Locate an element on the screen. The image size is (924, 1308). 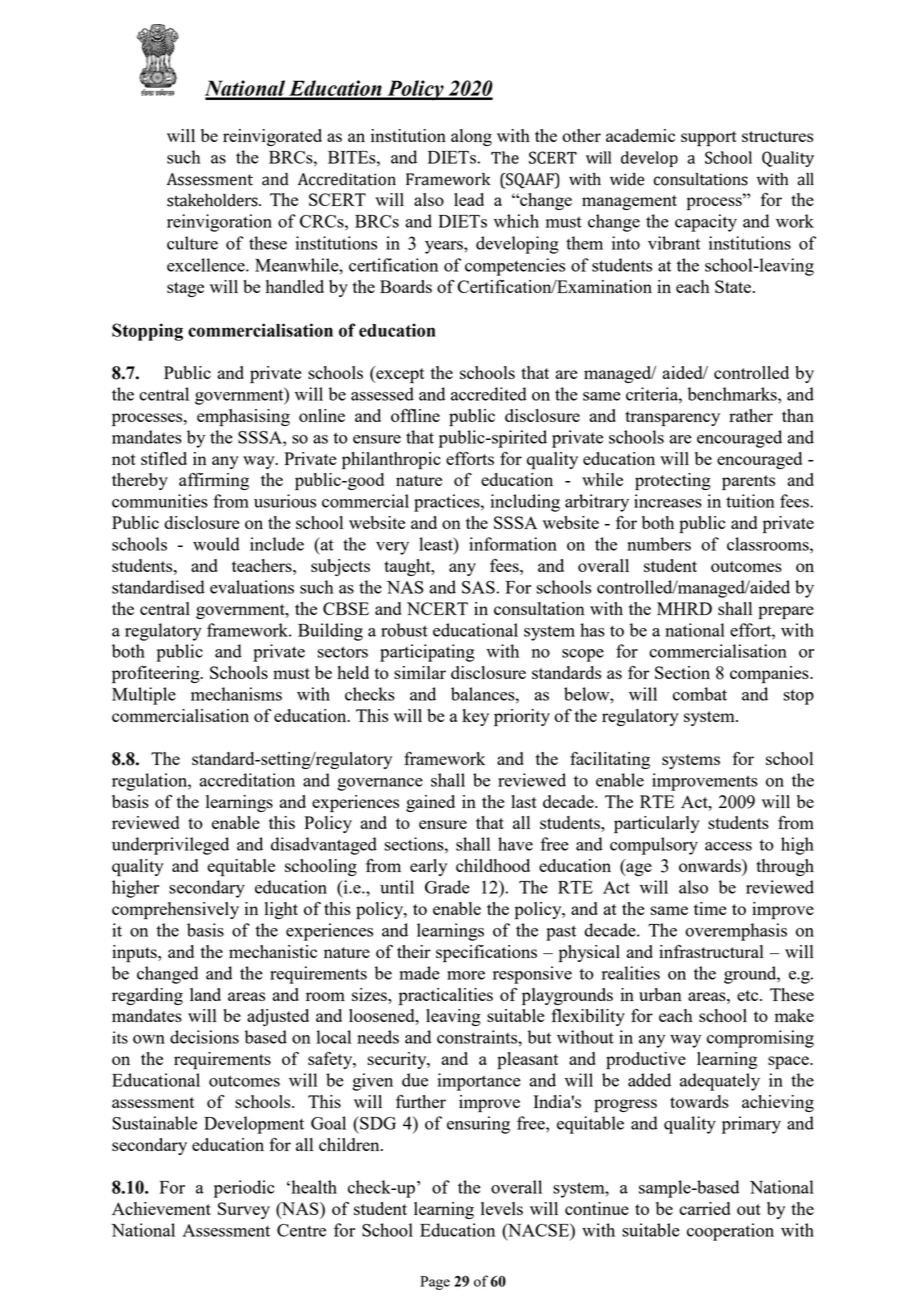
stifled is located at coordinates (164, 458).
